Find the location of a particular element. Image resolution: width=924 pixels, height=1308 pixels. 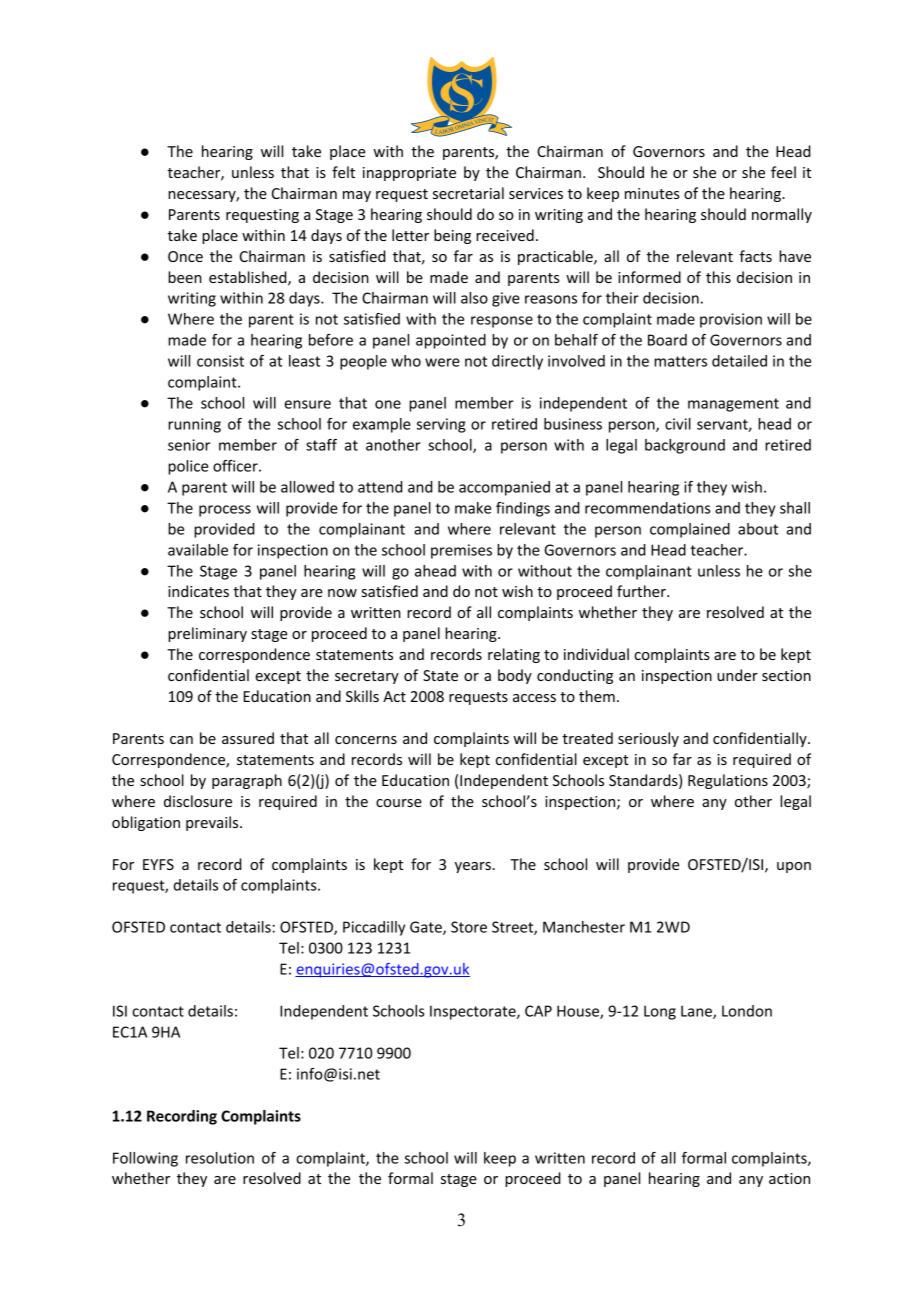

resolution is located at coordinates (220, 1158).
